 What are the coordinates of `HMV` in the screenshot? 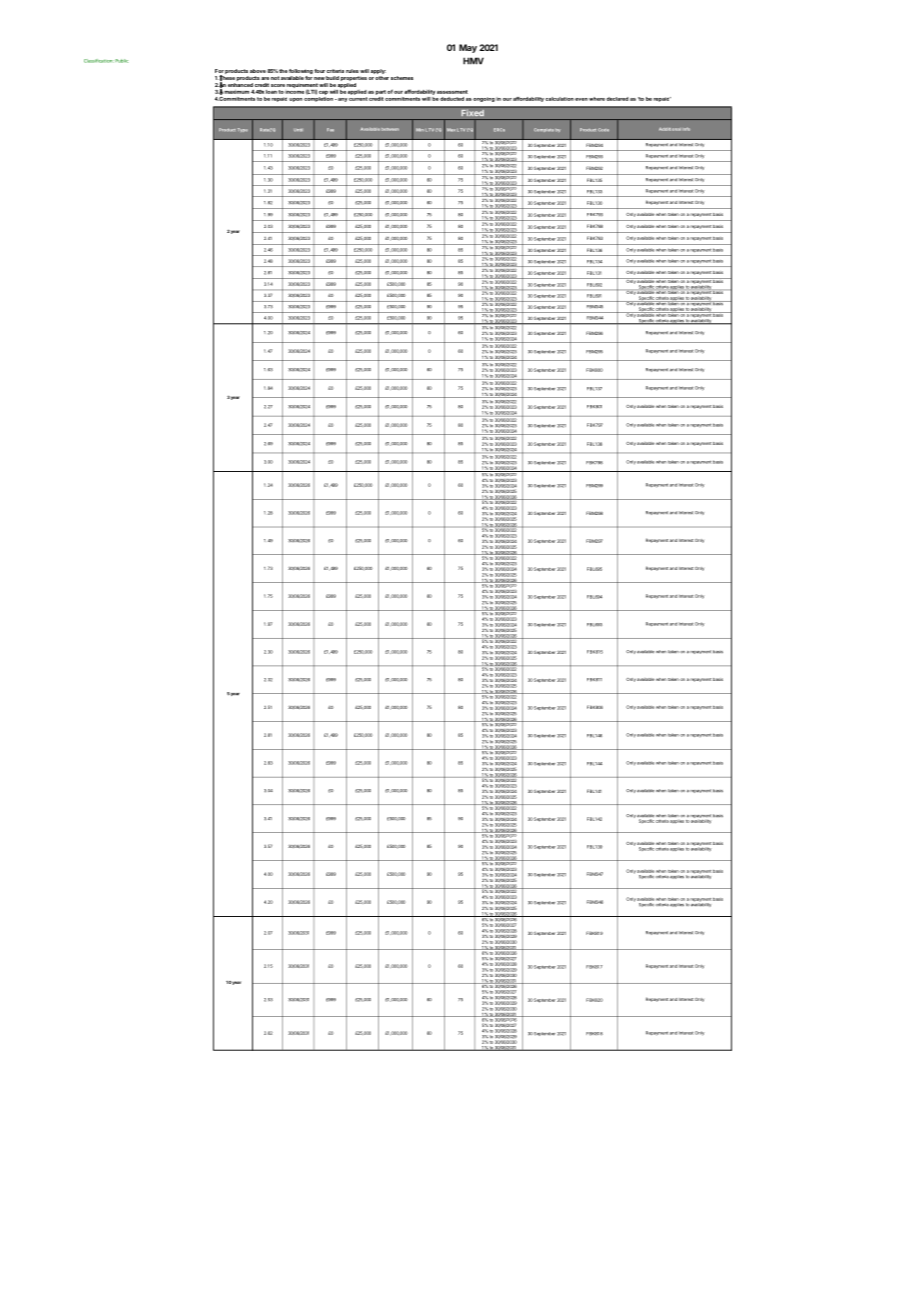 It's located at (473, 61).
